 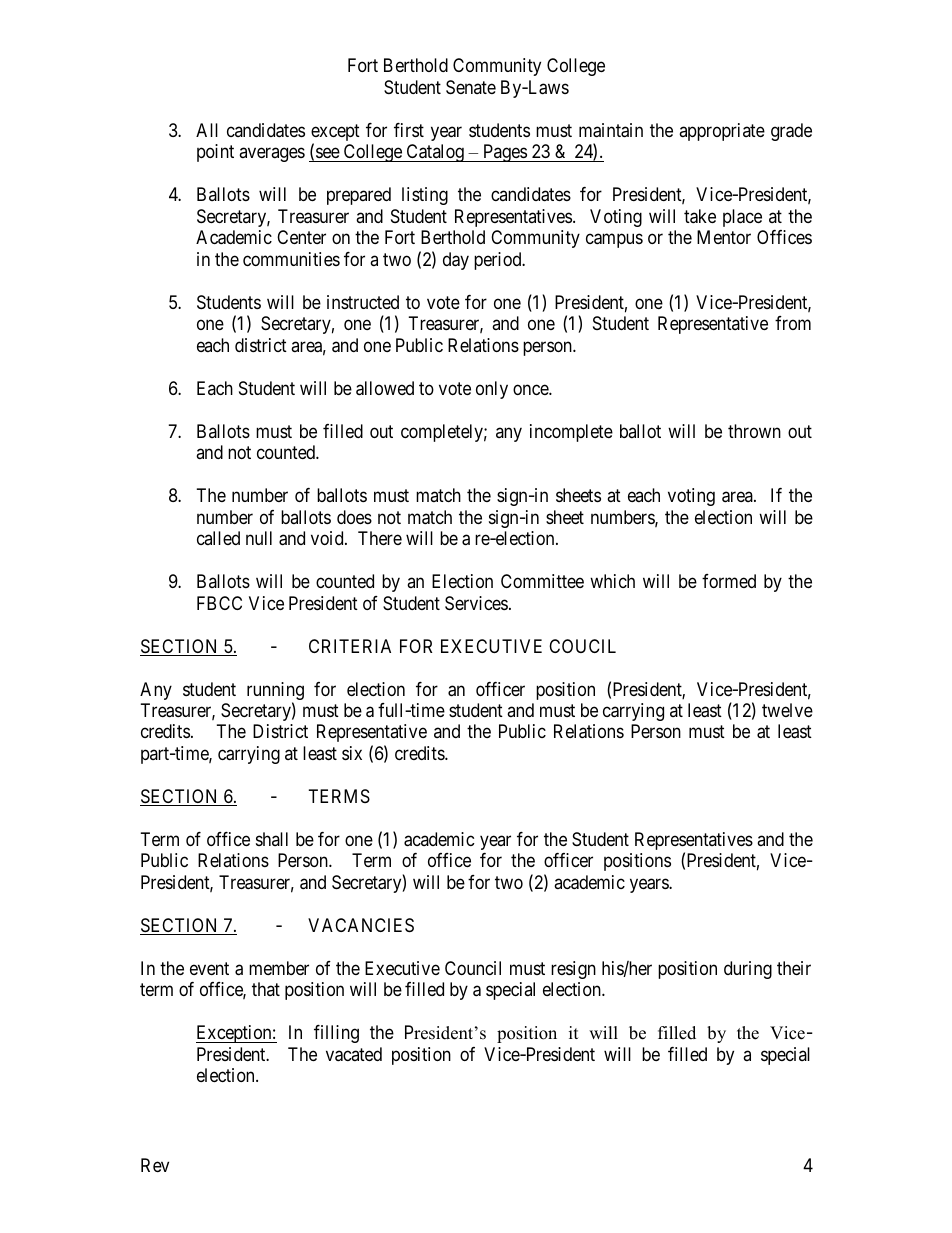 What do you see at coordinates (729, 581) in the screenshot?
I see `formed` at bounding box center [729, 581].
